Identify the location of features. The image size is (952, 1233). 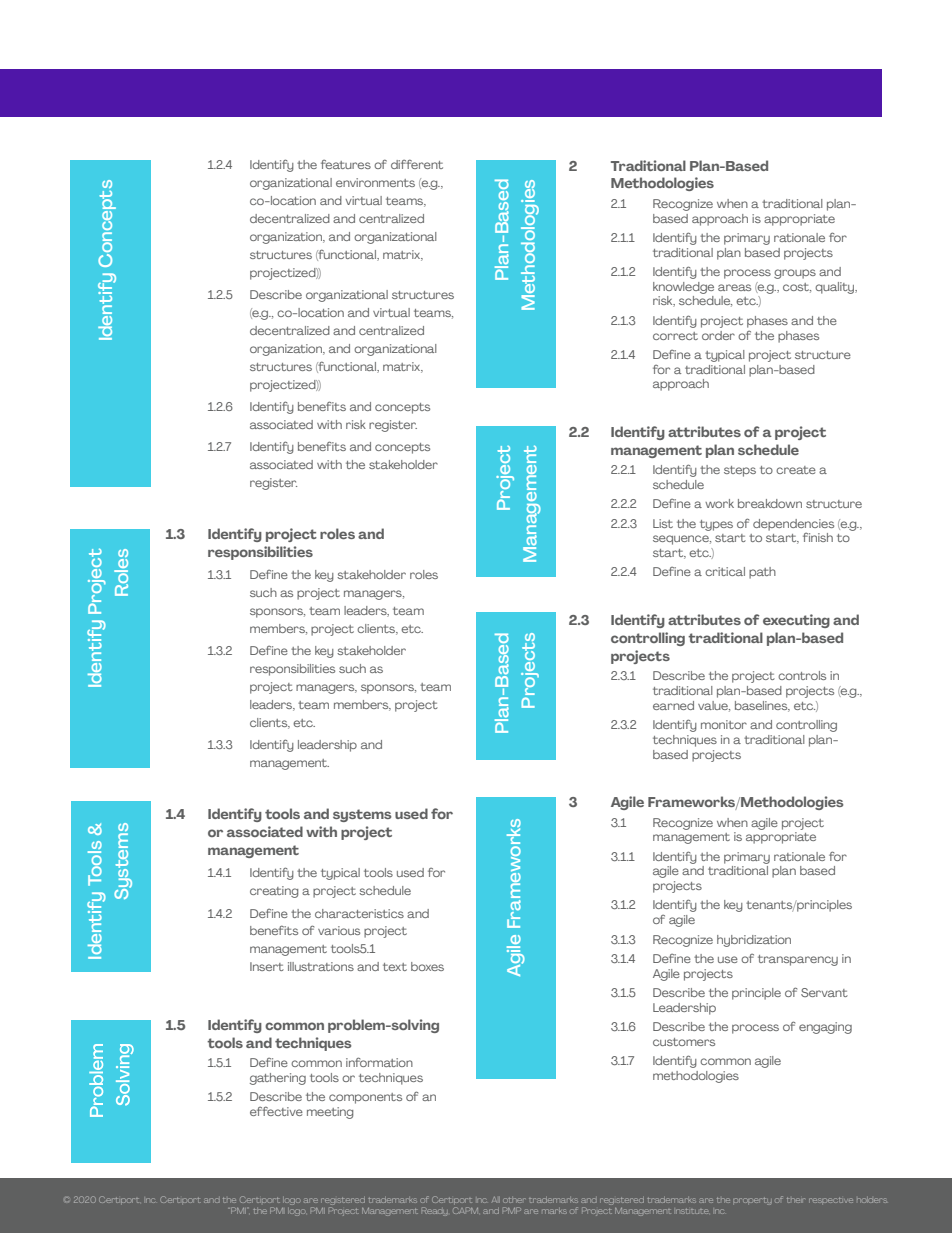
(346, 164).
